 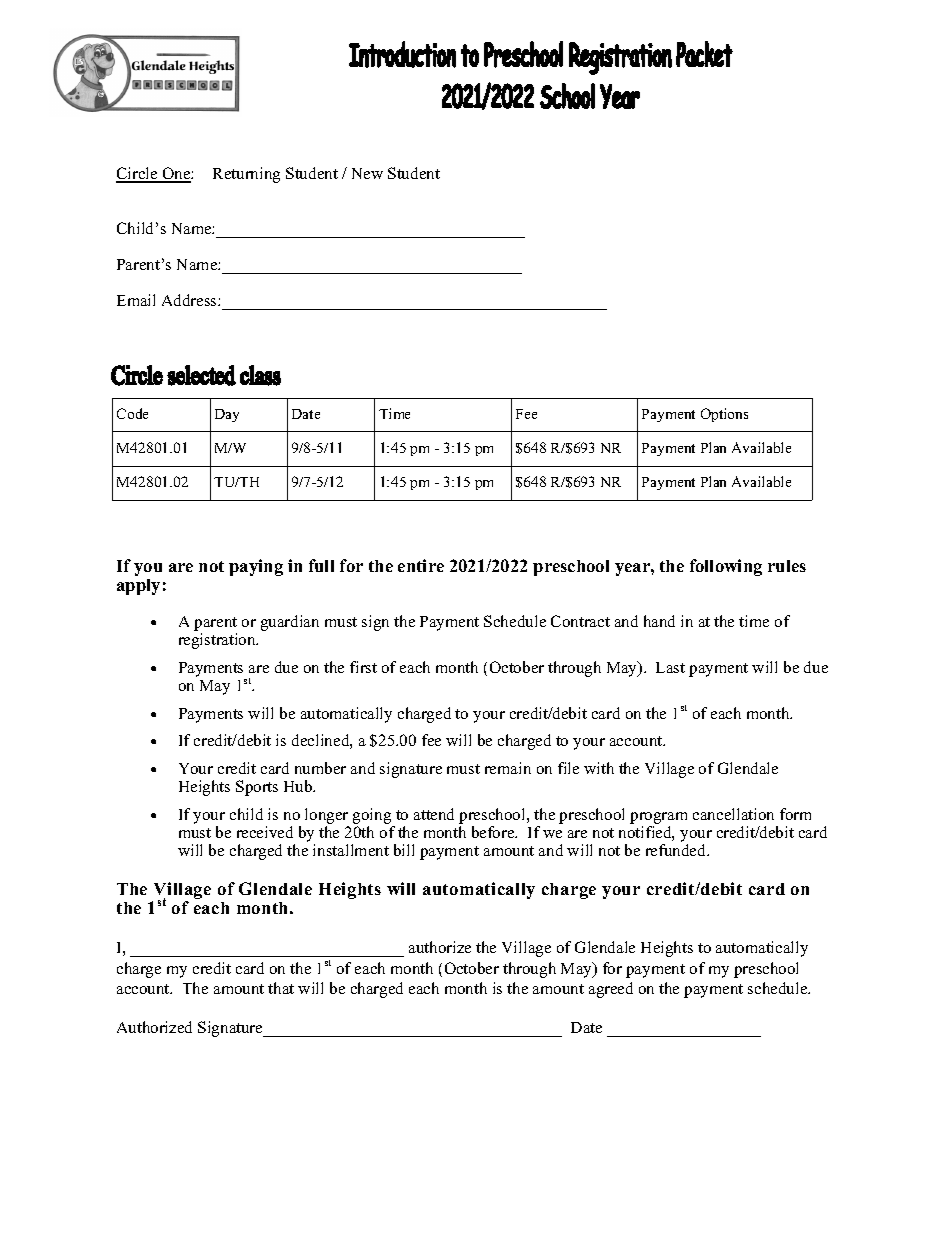 I want to click on refunded, so click(x=677, y=850).
